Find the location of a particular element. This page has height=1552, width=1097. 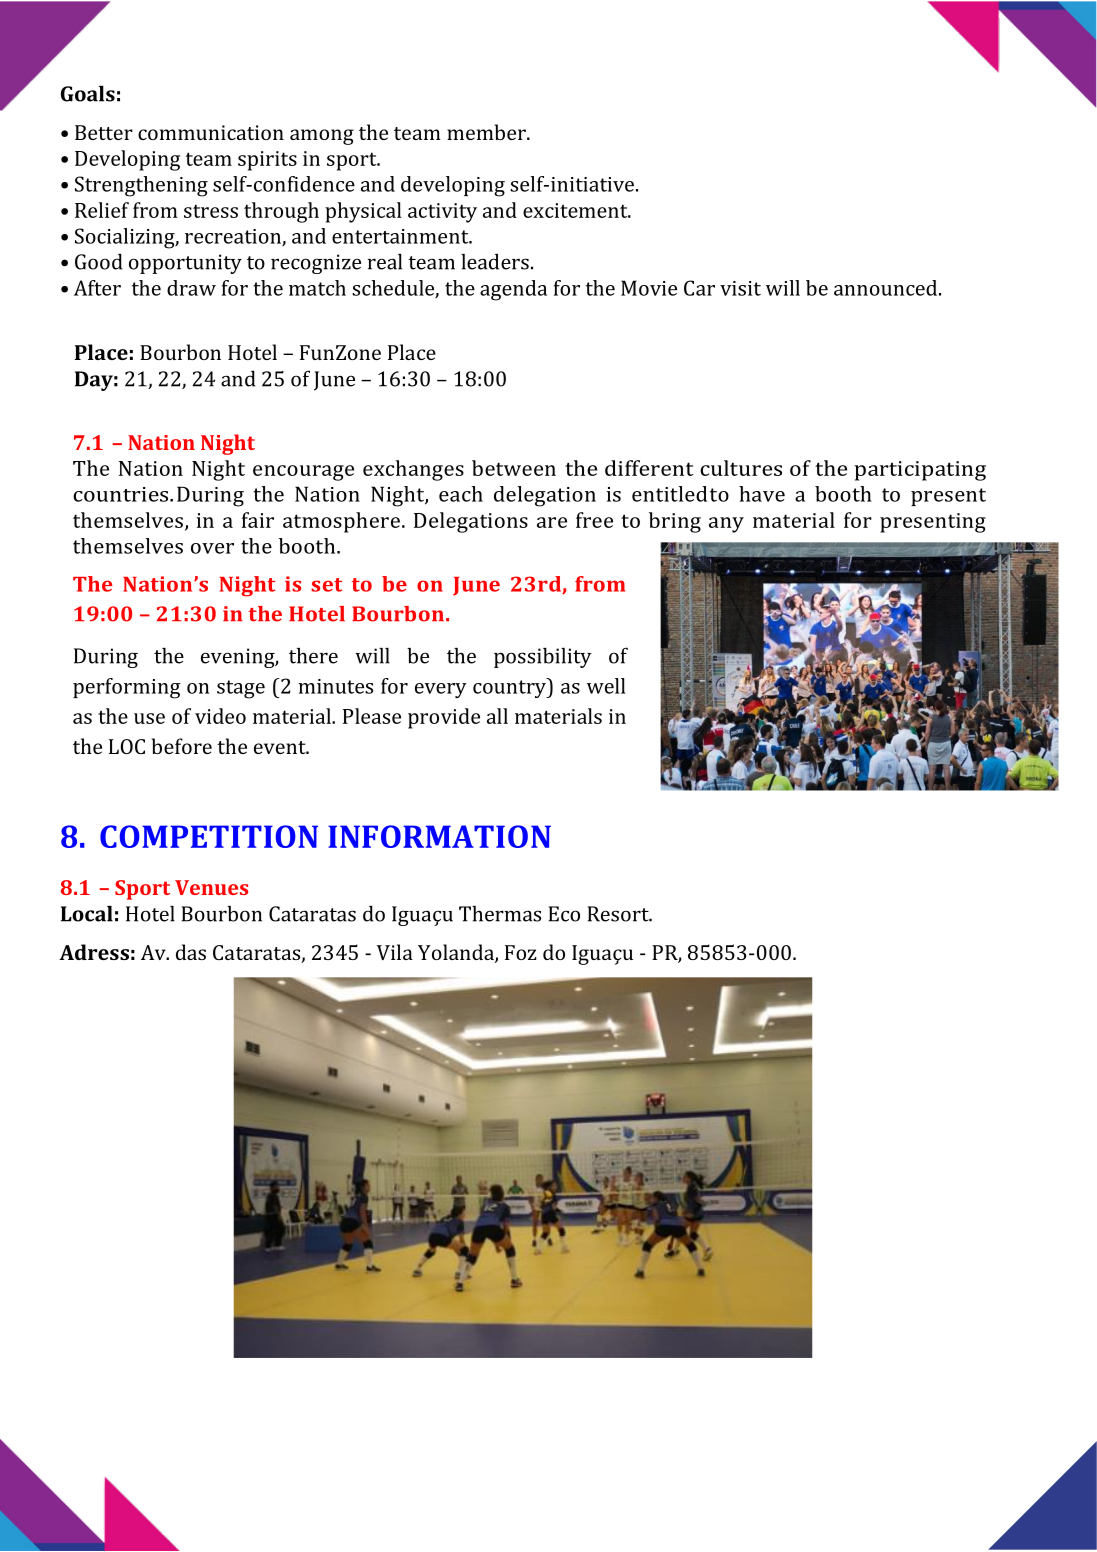

INFORMATION is located at coordinates (439, 836).
